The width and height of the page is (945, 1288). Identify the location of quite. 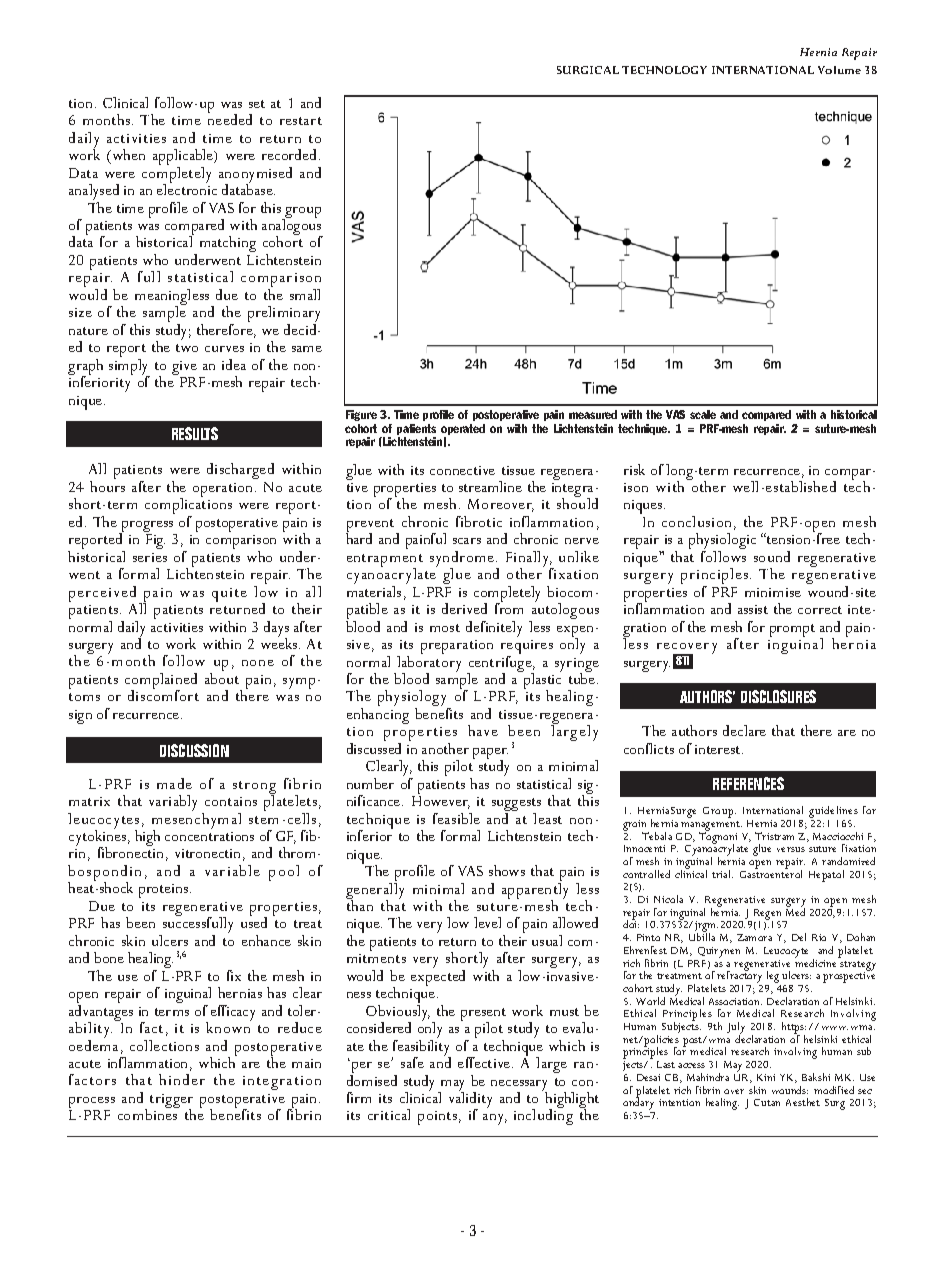
(229, 595).
